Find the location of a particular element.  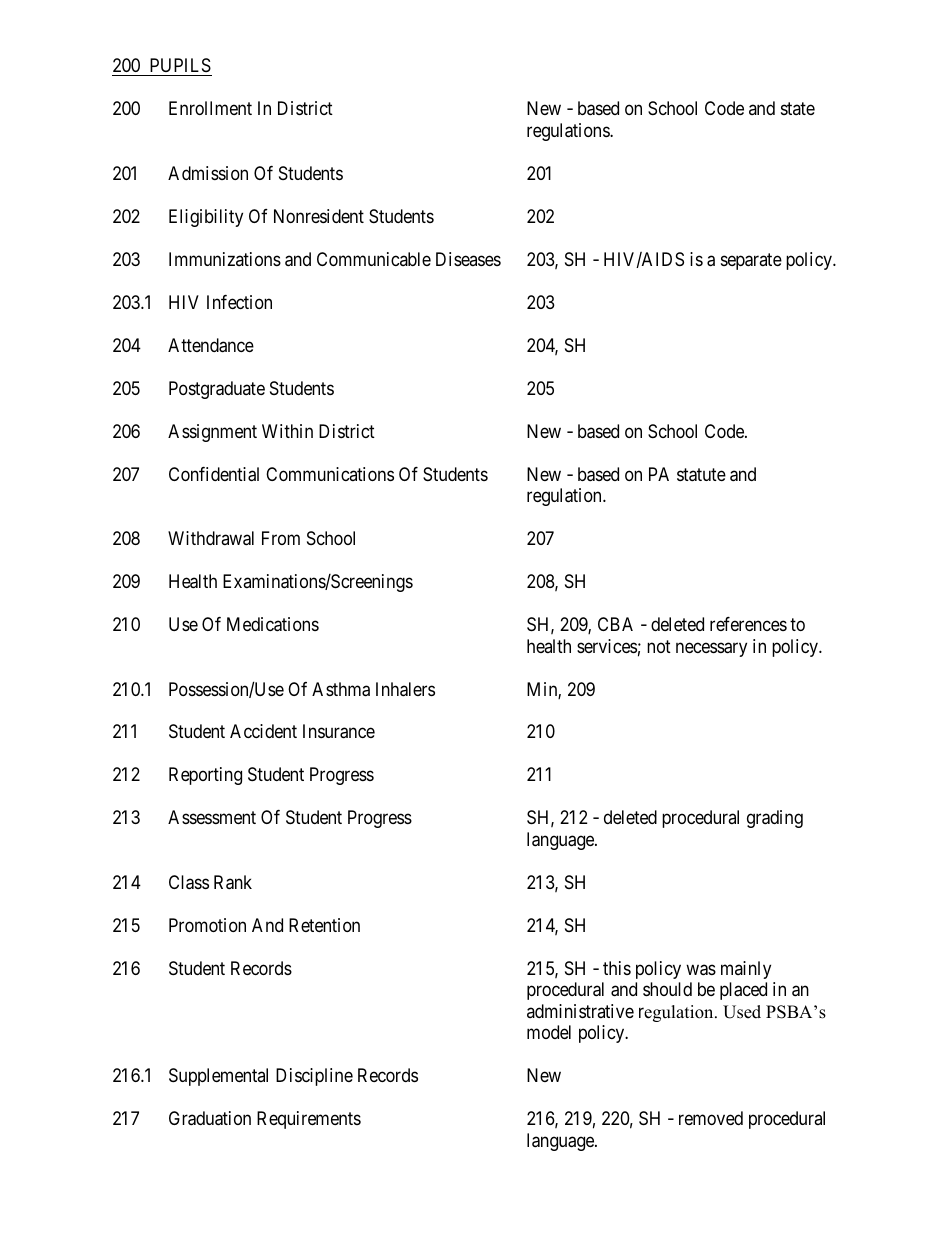

Accident is located at coordinates (263, 731).
